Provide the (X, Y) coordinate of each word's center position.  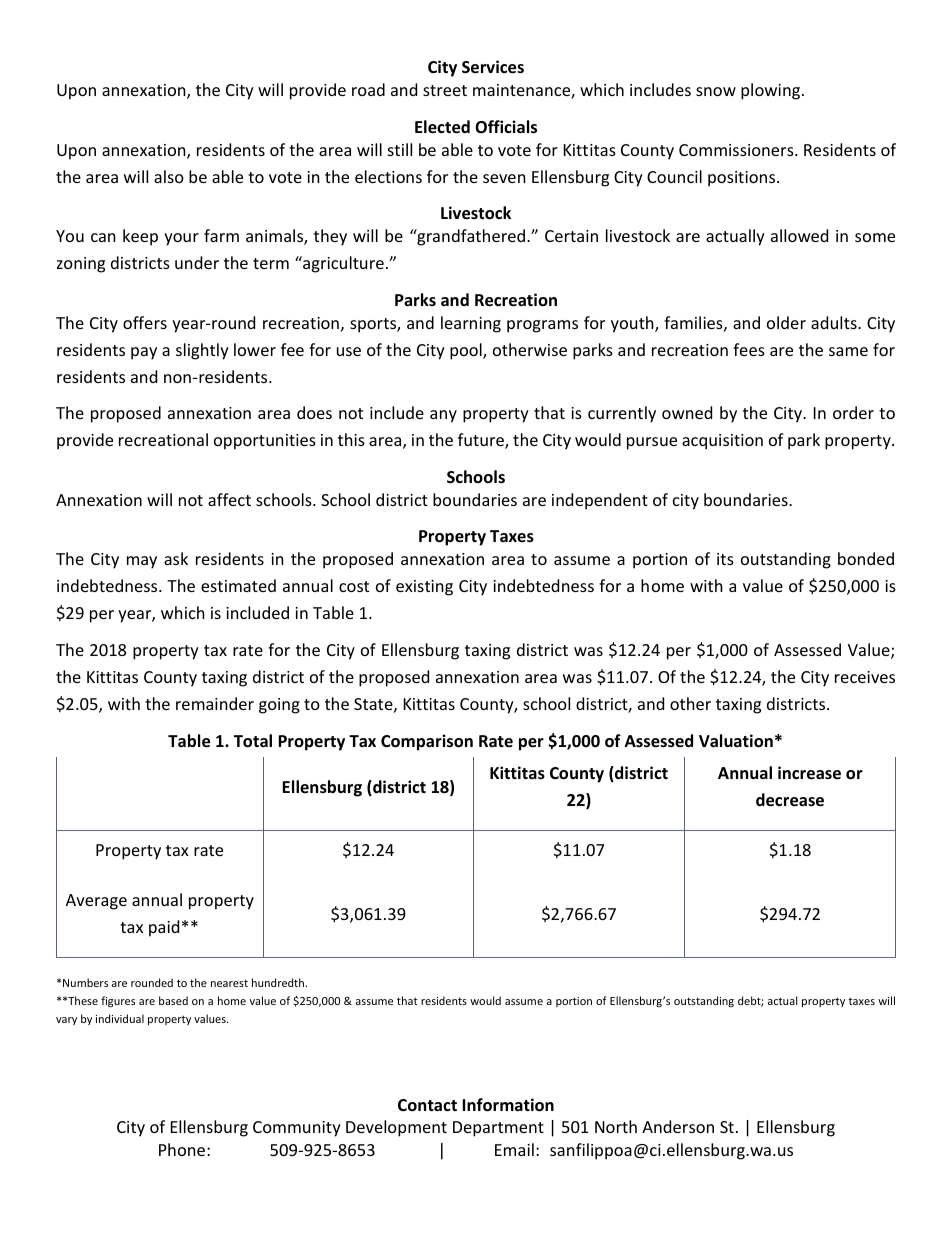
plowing (772, 91)
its (725, 559)
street (445, 90)
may (142, 562)
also (169, 176)
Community (297, 1129)
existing (424, 588)
